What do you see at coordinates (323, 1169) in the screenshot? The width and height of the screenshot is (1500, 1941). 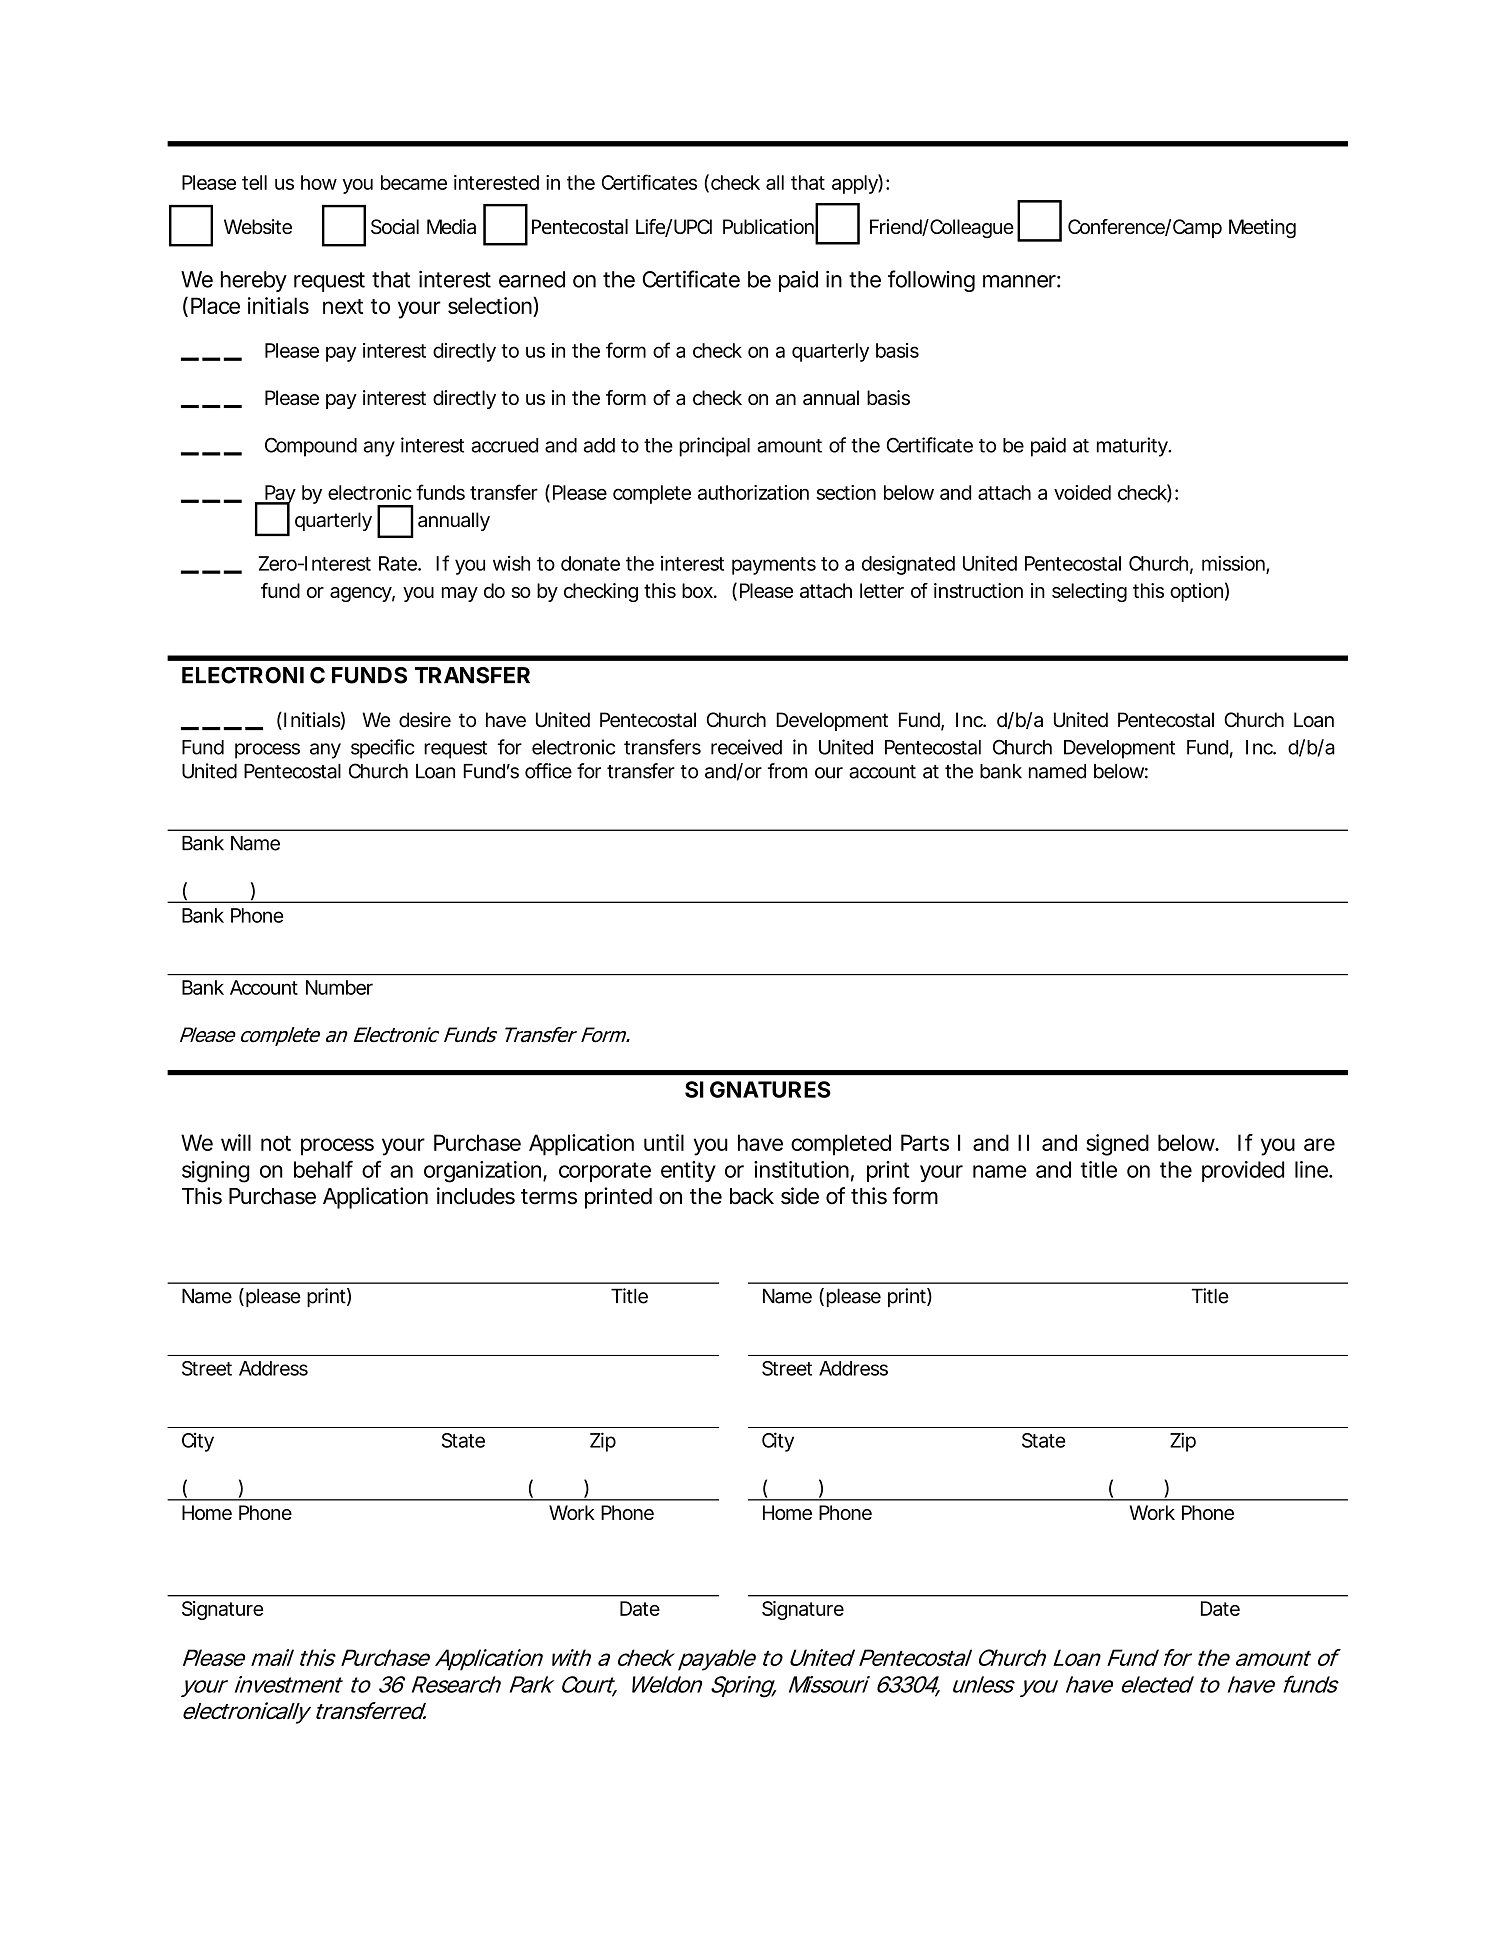 I see `behalf` at bounding box center [323, 1169].
